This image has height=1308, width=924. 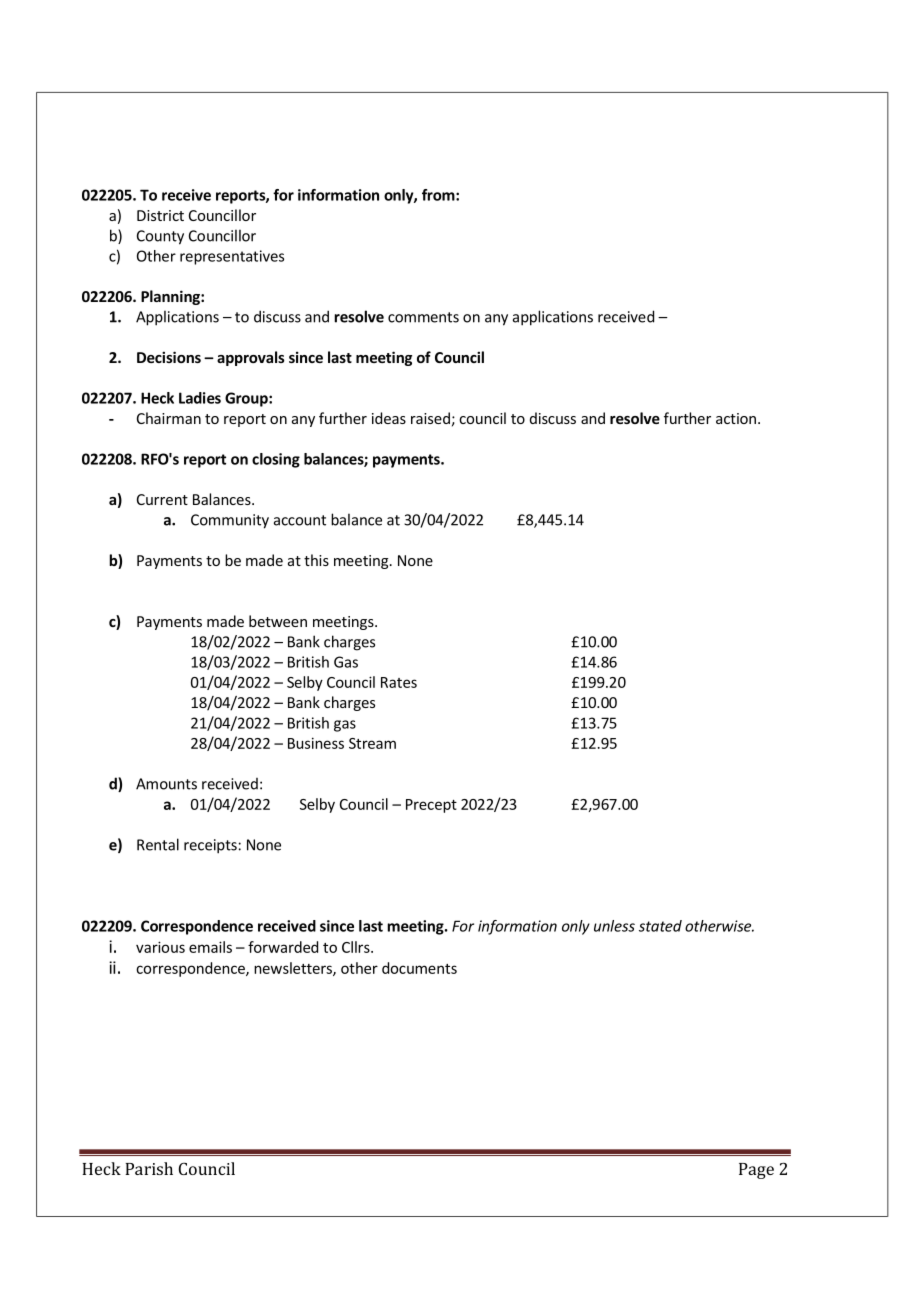 What do you see at coordinates (232, 257) in the image?
I see `representatives` at bounding box center [232, 257].
